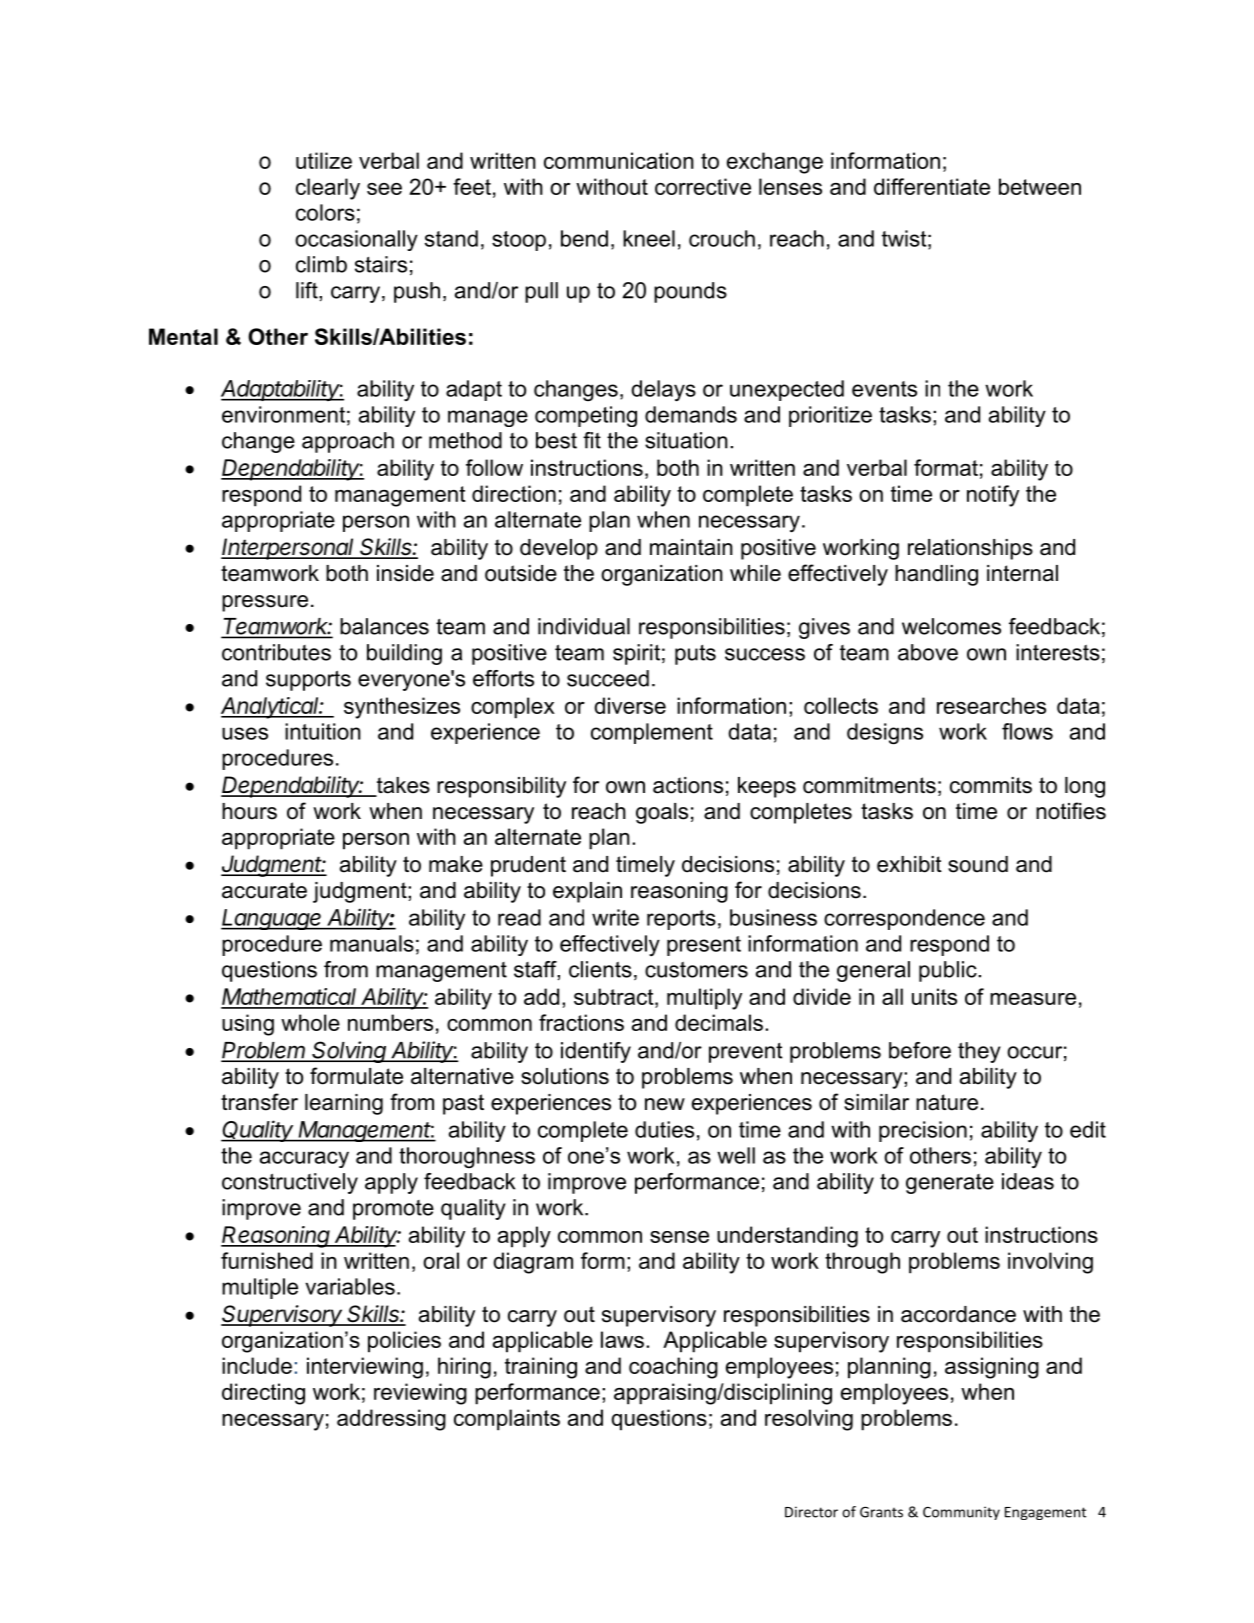 The image size is (1254, 1623). I want to click on directing, so click(263, 1394).
